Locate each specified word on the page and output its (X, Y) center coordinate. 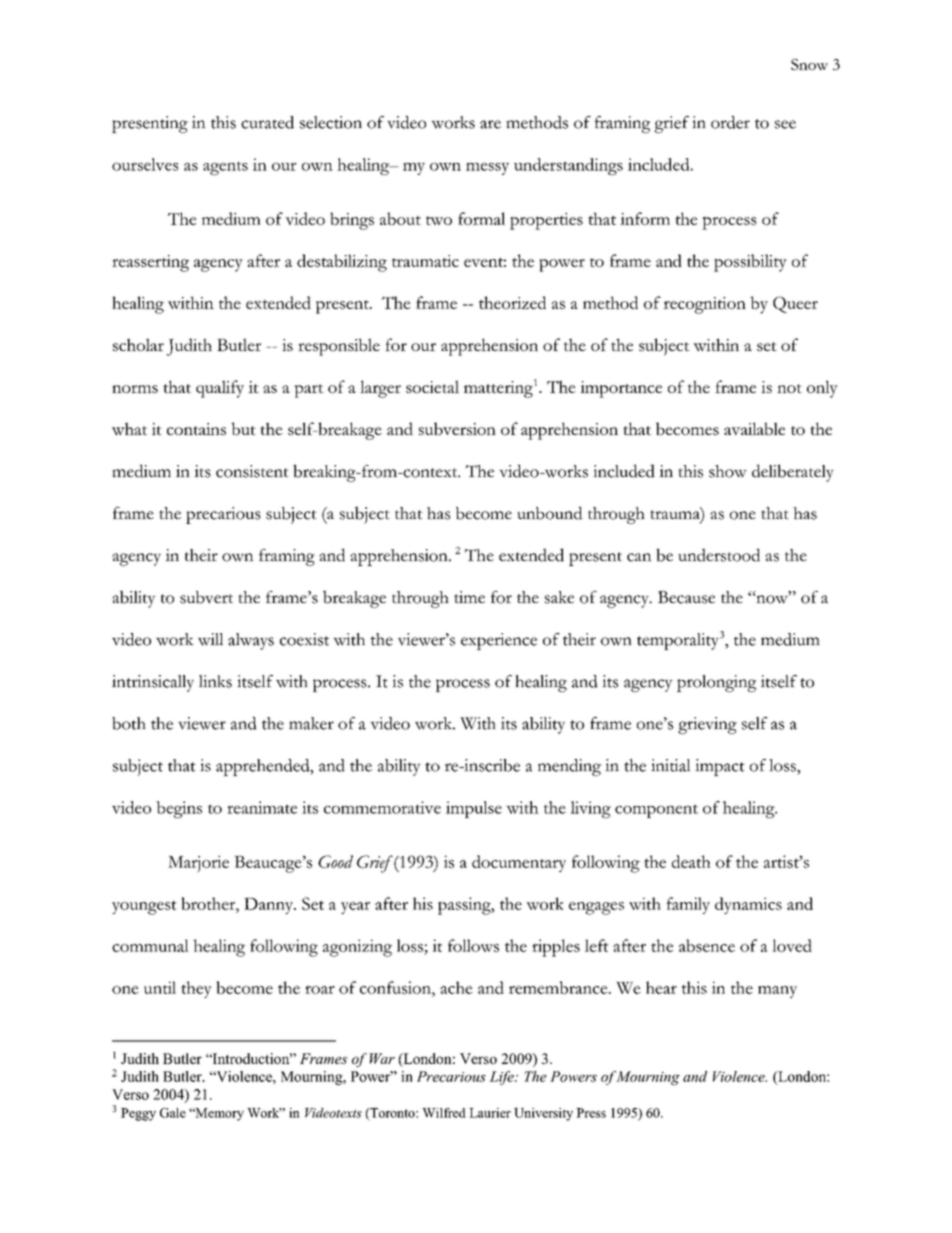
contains (196, 429)
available (754, 429)
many (777, 992)
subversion (457, 429)
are (490, 124)
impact (720, 767)
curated (267, 122)
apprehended (264, 767)
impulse (474, 809)
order (730, 122)
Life (502, 1078)
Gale (173, 1113)
